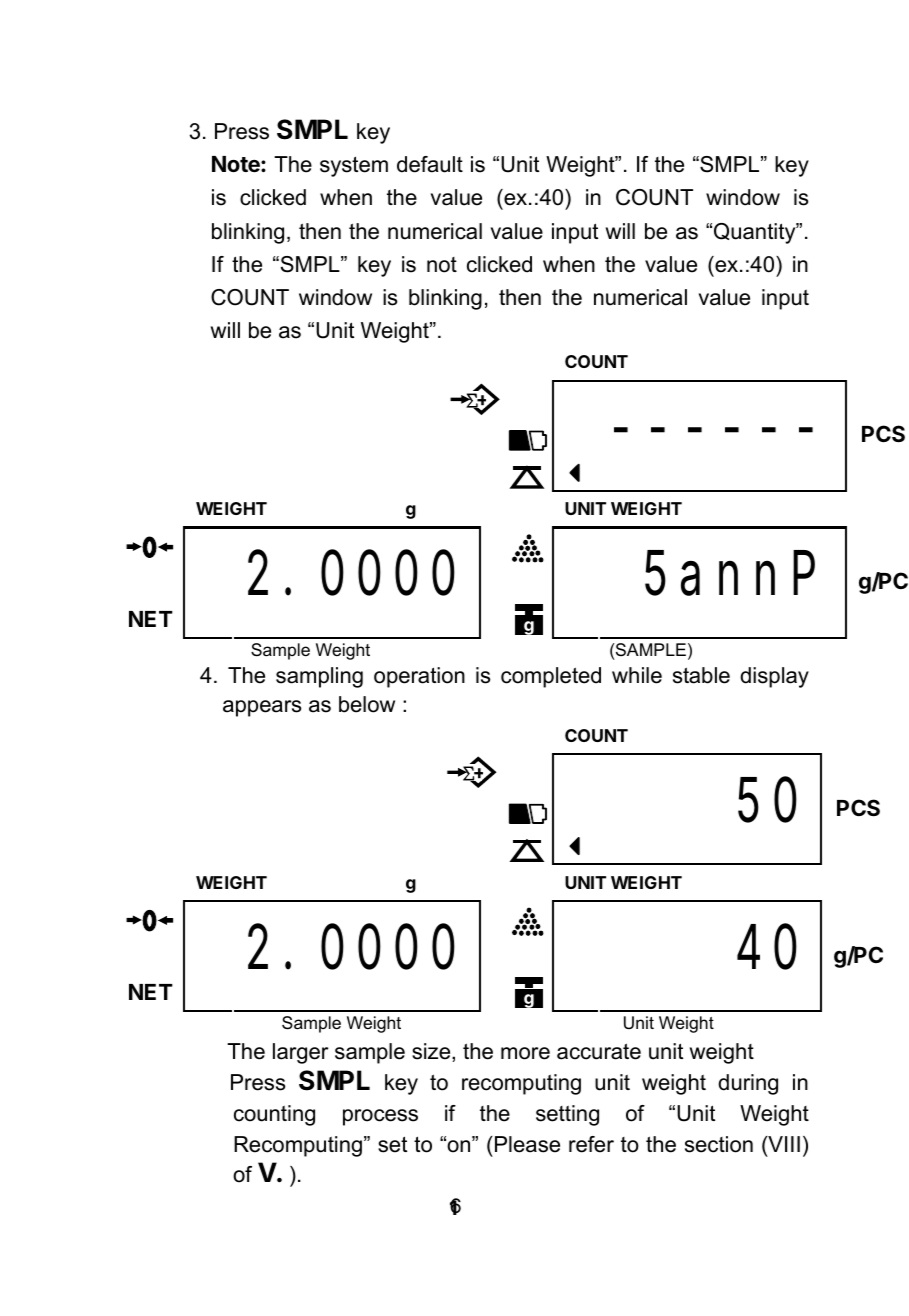  I want to click on Please, so click(527, 1144).
